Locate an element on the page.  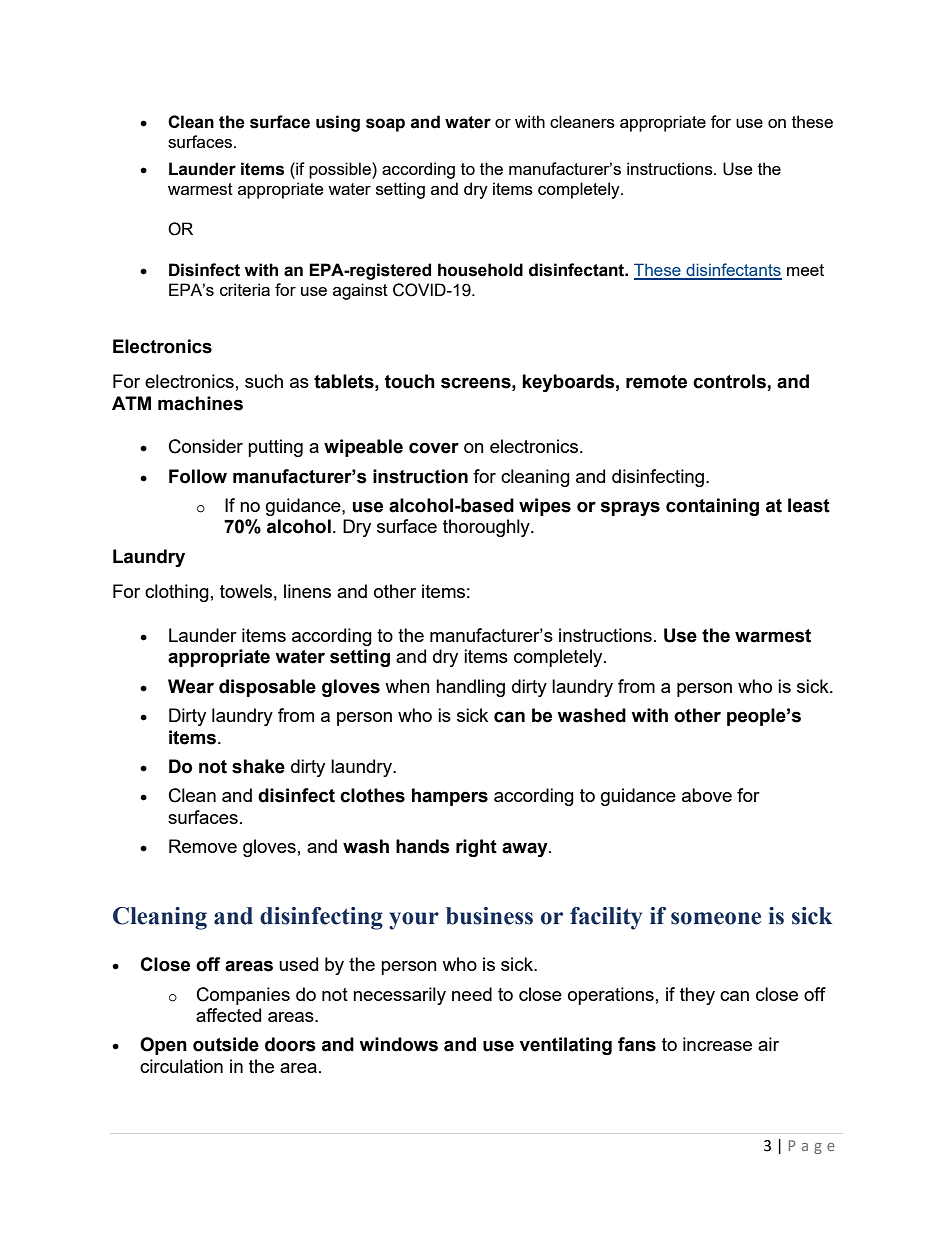
Remove is located at coordinates (203, 846).
